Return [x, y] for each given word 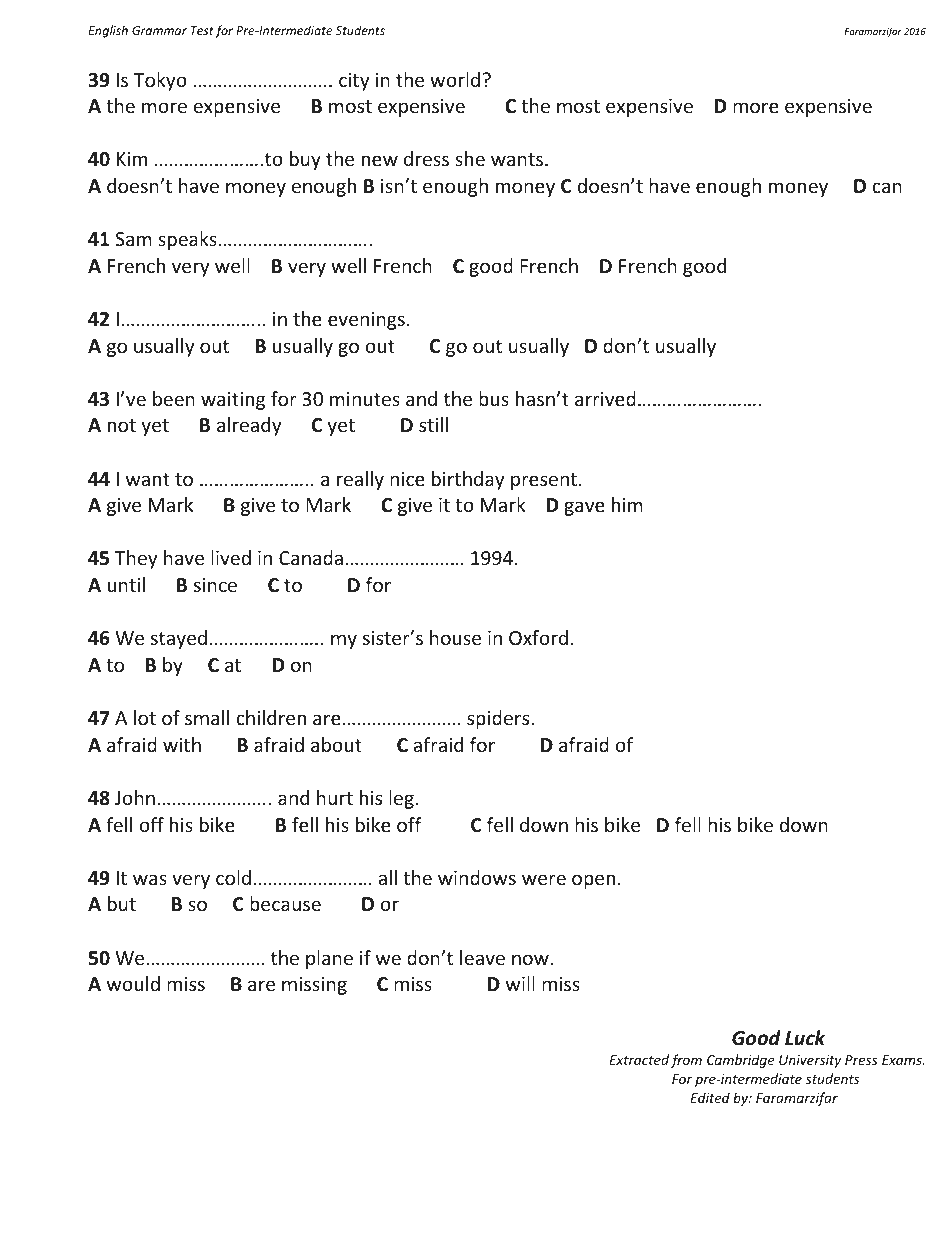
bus [494, 398]
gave [584, 508]
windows [477, 877]
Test [202, 30]
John [135, 797]
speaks [187, 240]
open [593, 881]
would [133, 983]
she [470, 158]
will [520, 983]
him [627, 504]
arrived [605, 398]
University [810, 1061]
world [455, 79]
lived [231, 557]
